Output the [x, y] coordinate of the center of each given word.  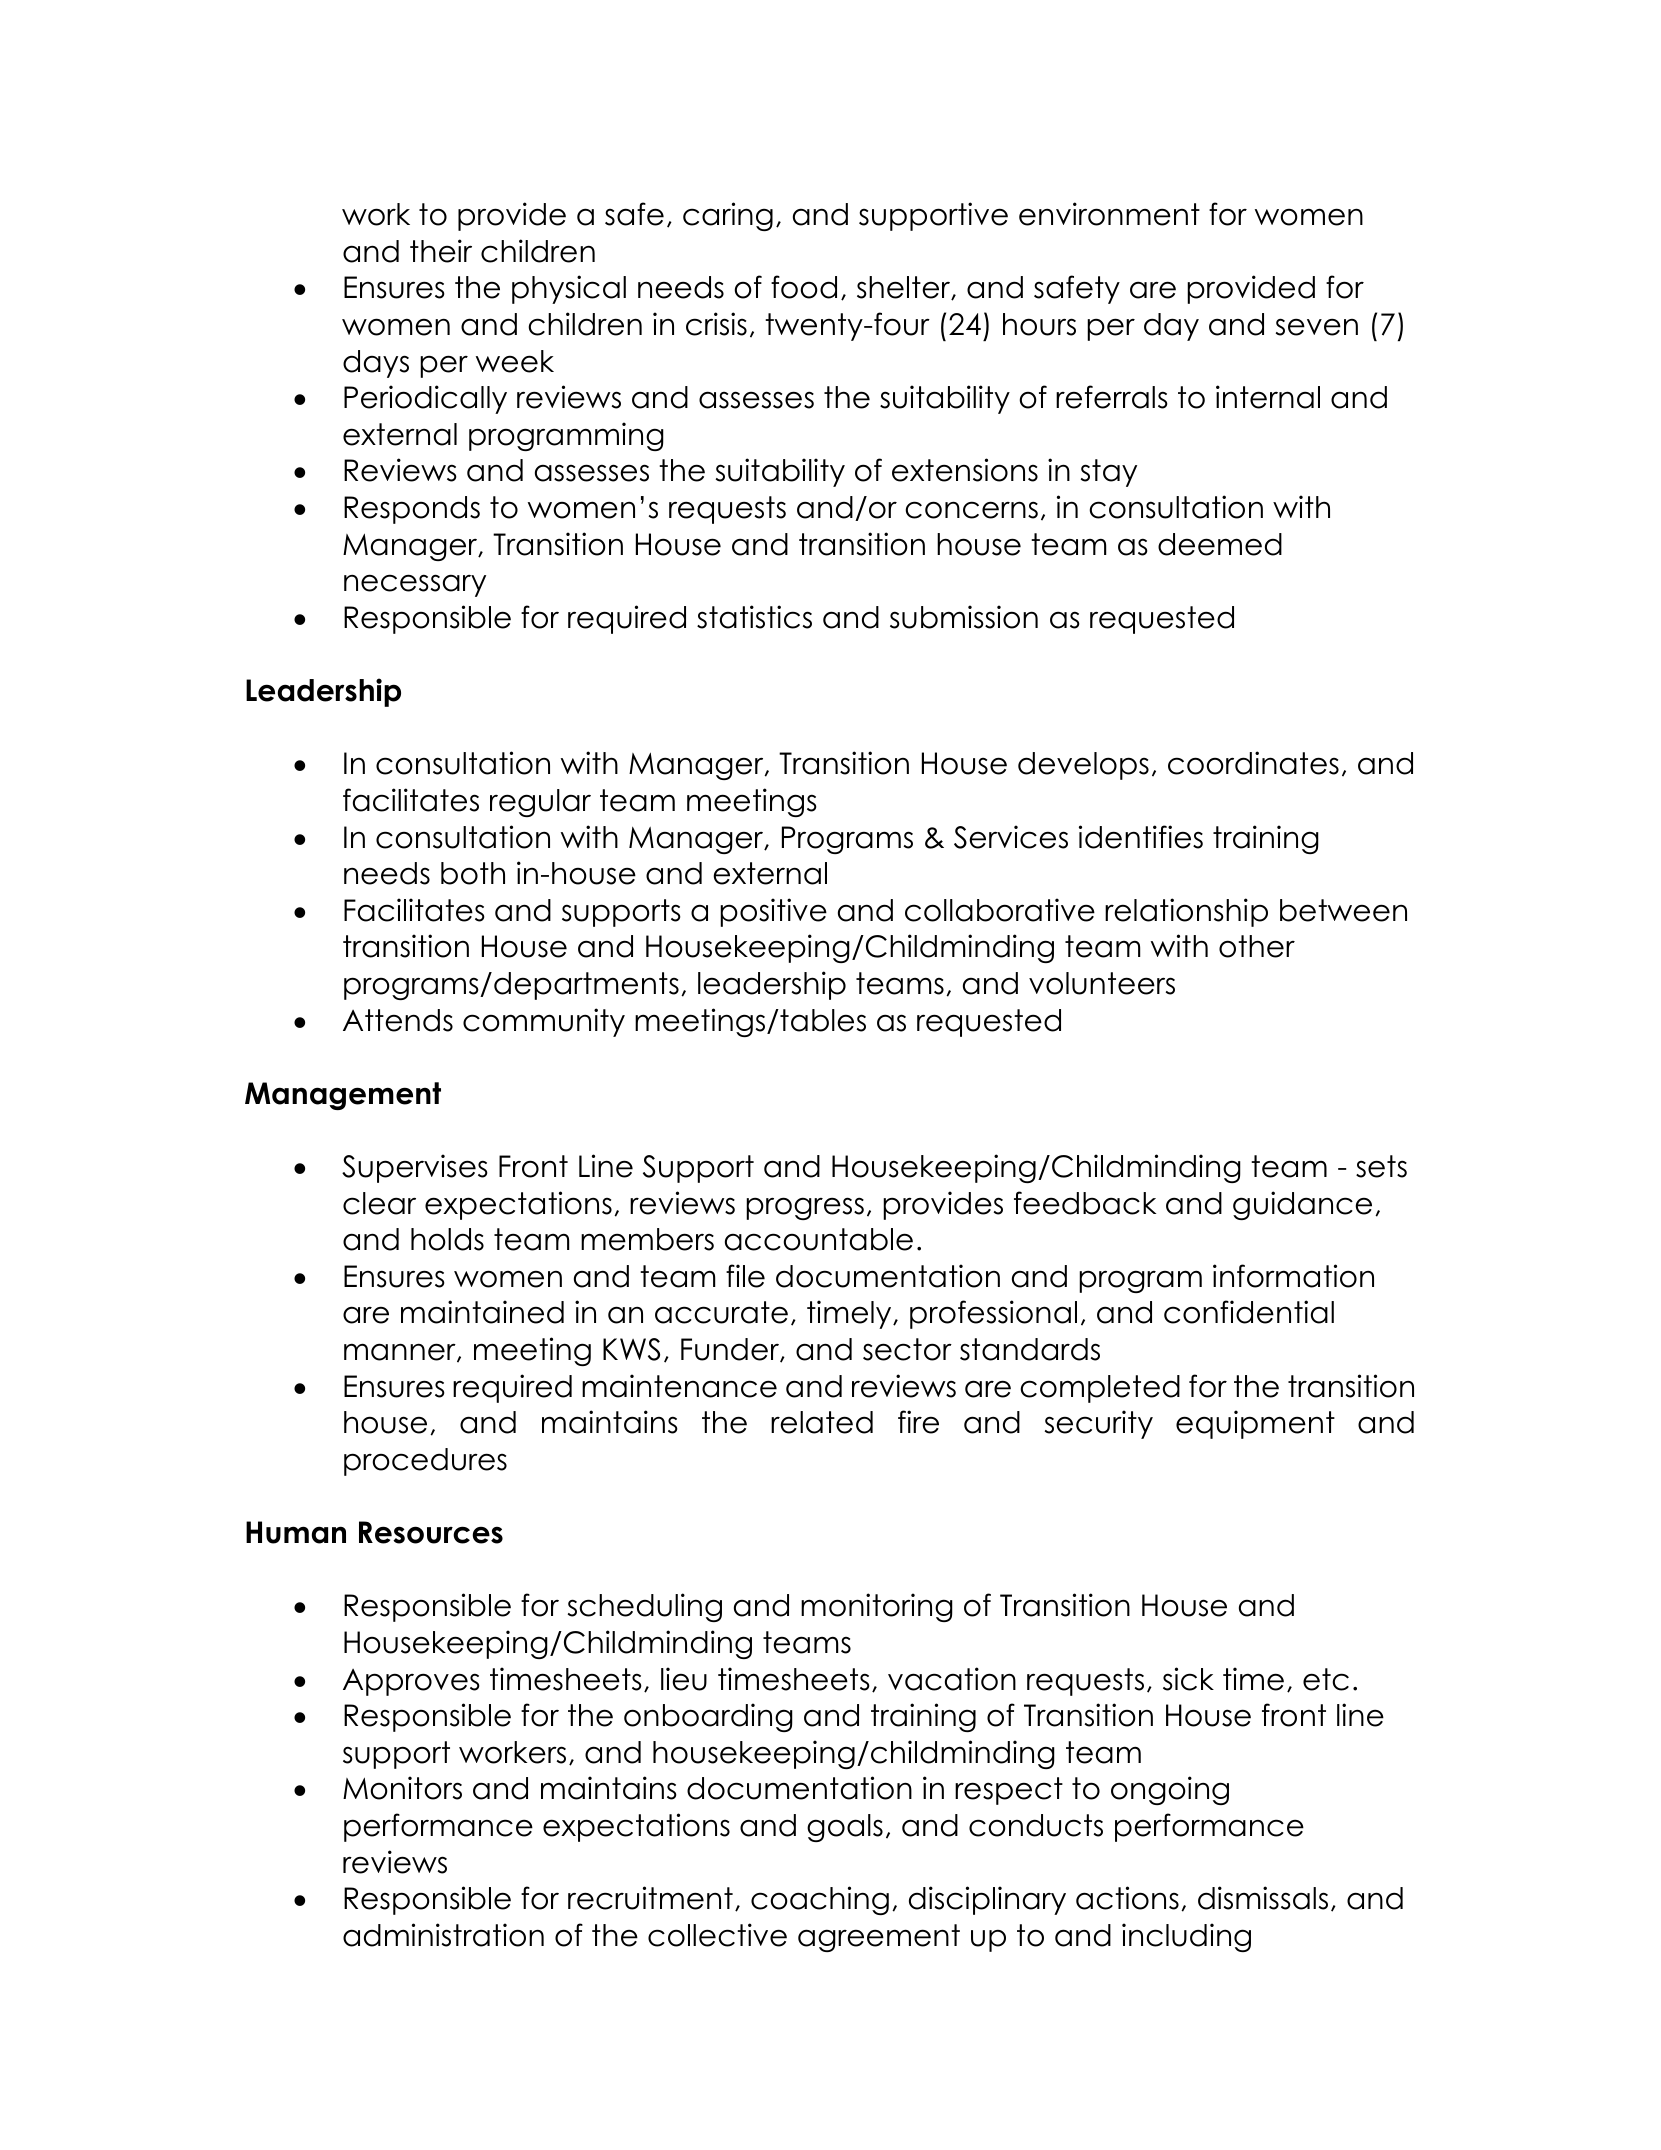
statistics [754, 617]
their [441, 251]
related [822, 1422]
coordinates [1253, 763]
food [804, 287]
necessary [415, 585]
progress [805, 1208]
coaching [820, 1900]
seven [1317, 327]
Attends [398, 1020]
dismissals [1263, 1898]
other [1257, 946]
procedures [425, 1462]
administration [443, 1935]
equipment [1255, 1424]
